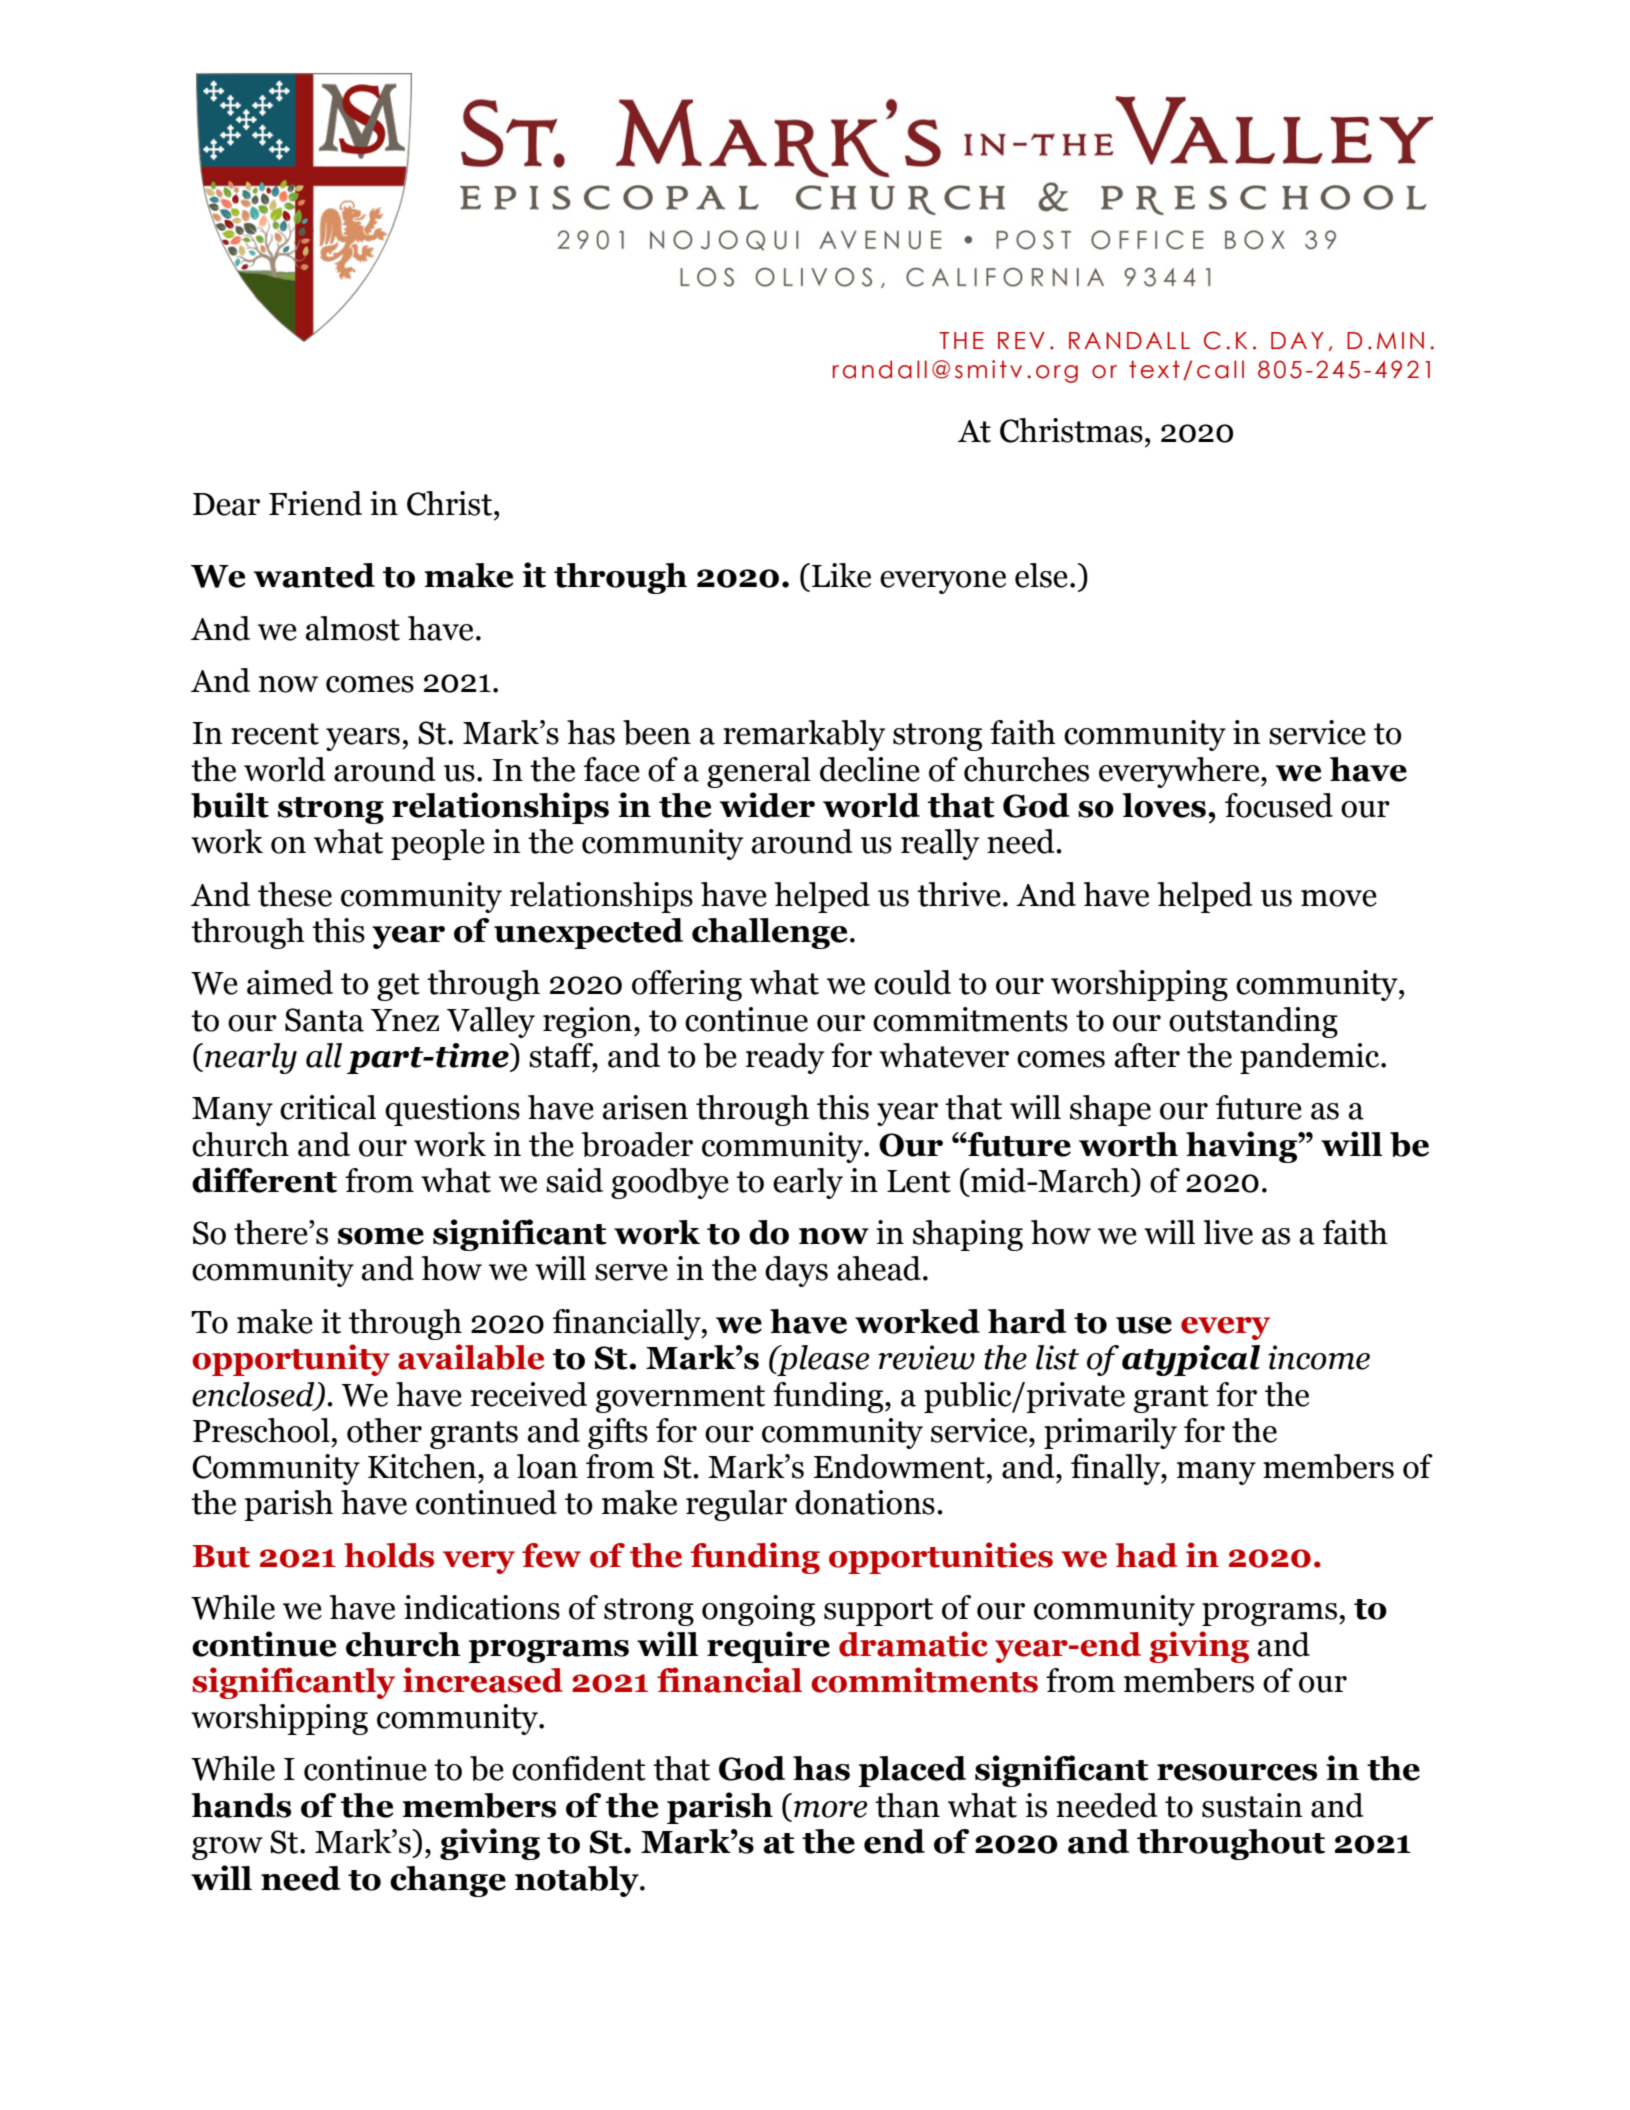  What do you see at coordinates (1164, 805) in the document?
I see `loves` at bounding box center [1164, 805].
